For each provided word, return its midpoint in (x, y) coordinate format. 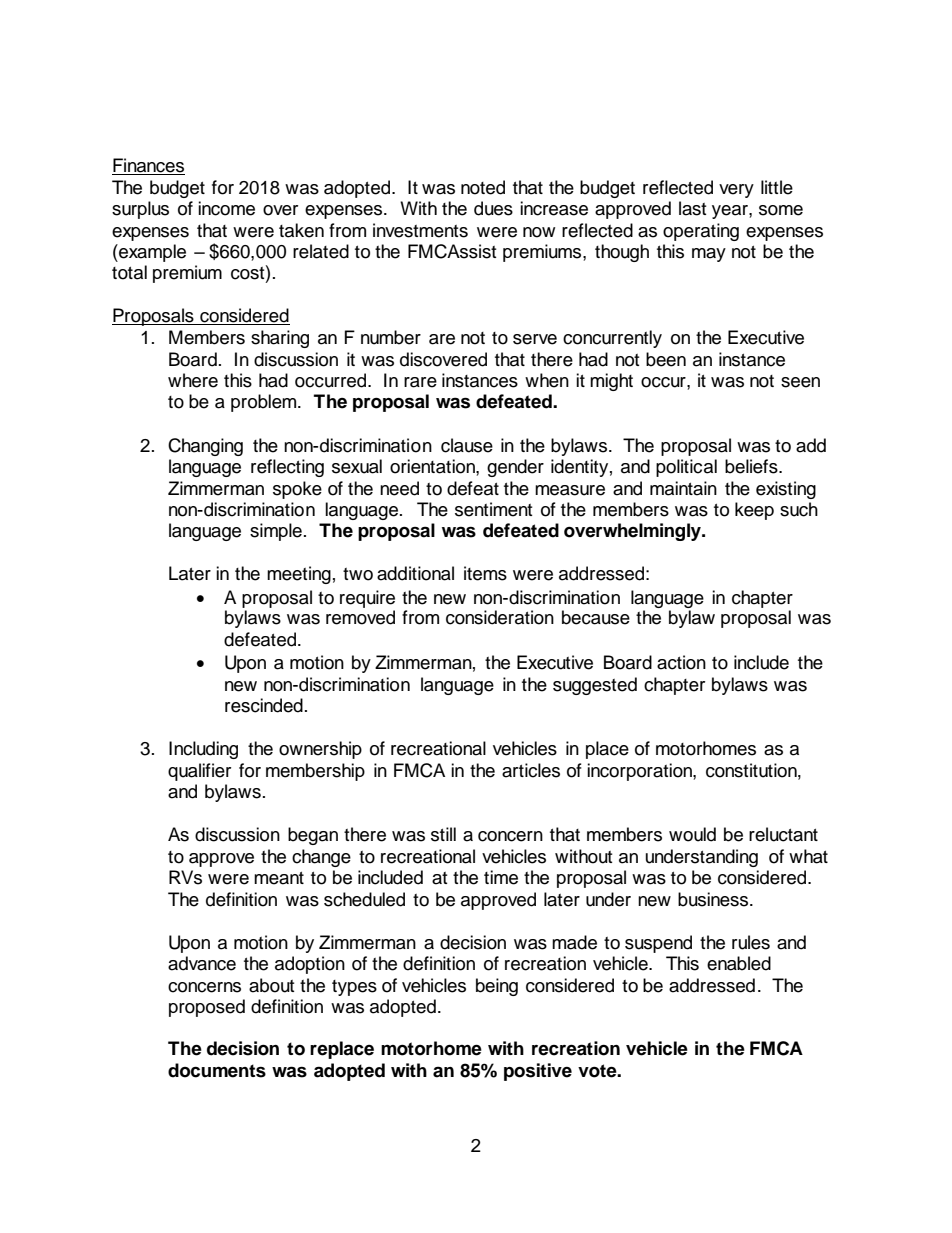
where (193, 380)
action (681, 662)
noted (483, 187)
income (226, 208)
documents (217, 1070)
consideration (500, 617)
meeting (299, 575)
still (443, 834)
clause (467, 445)
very (736, 191)
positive (538, 1072)
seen (800, 382)
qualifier (199, 772)
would (692, 834)
